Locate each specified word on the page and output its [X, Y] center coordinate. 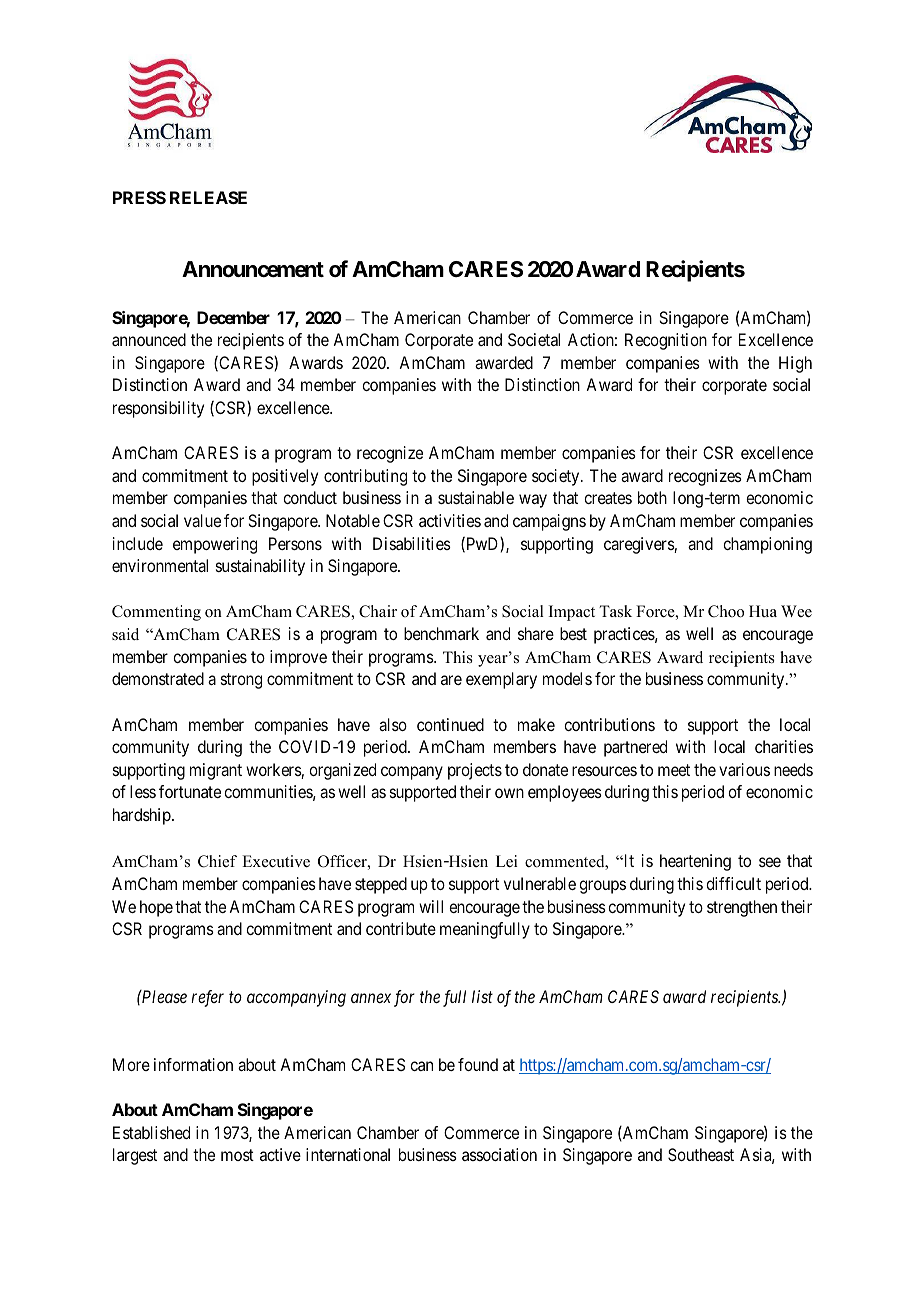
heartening [695, 862]
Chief [217, 861]
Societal [534, 339]
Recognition [666, 341]
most [237, 1155]
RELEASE [208, 197]
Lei [506, 861]
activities [450, 520]
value [202, 520]
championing [767, 545]
